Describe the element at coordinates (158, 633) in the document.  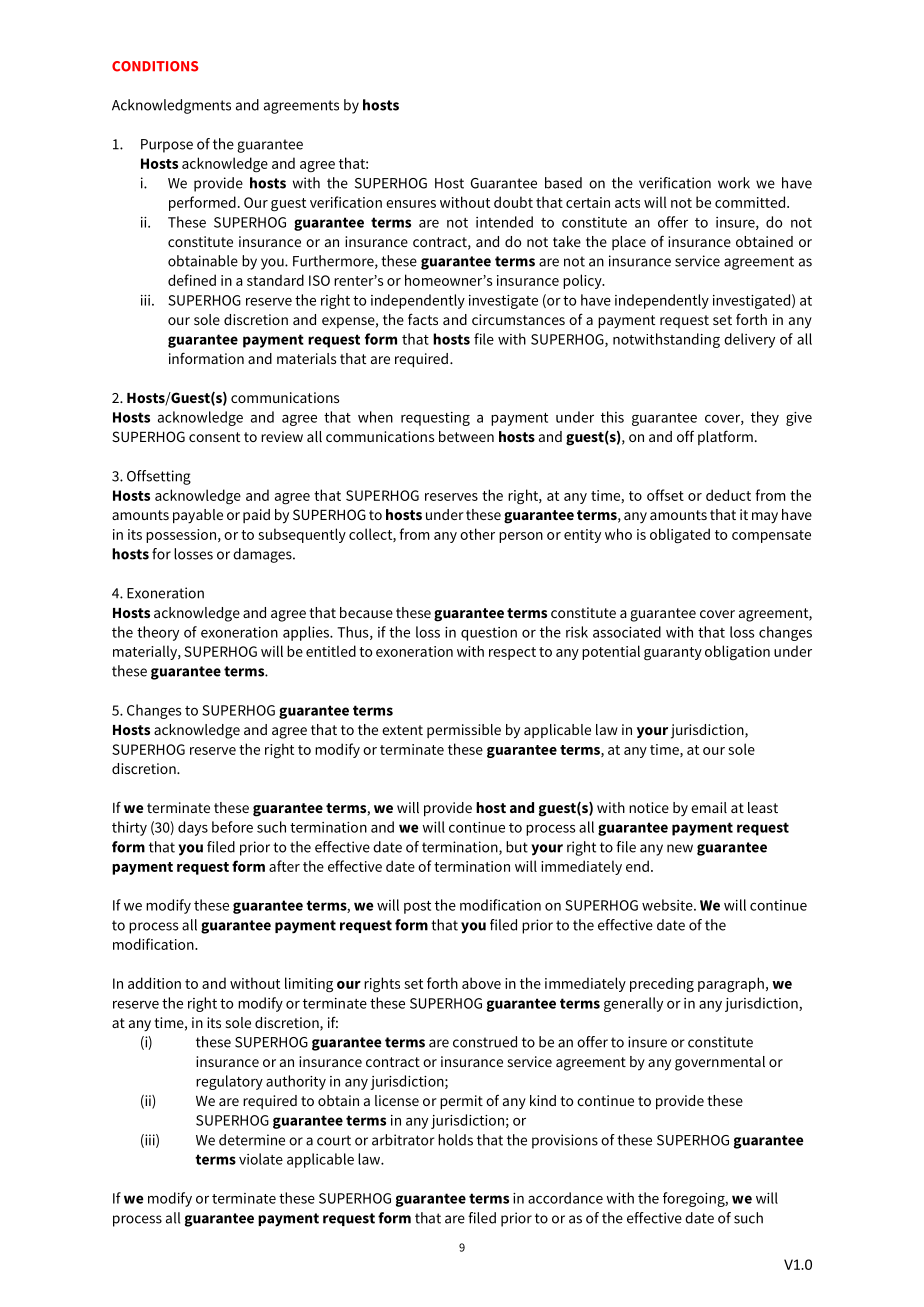
I see `theory` at that location.
